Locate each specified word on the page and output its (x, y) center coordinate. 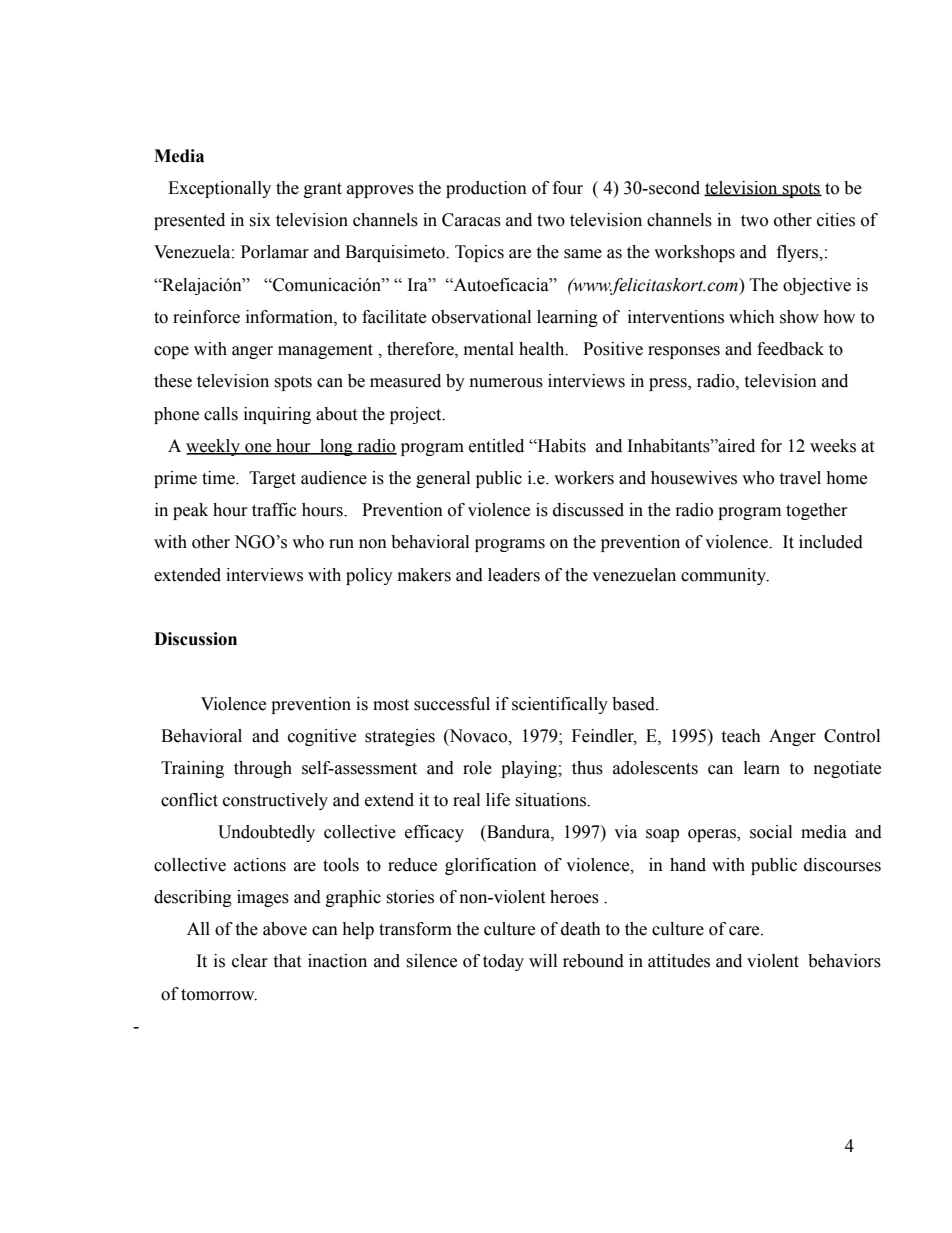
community (724, 576)
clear (250, 961)
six (260, 220)
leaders (514, 575)
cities (836, 220)
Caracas (471, 220)
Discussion (195, 639)
